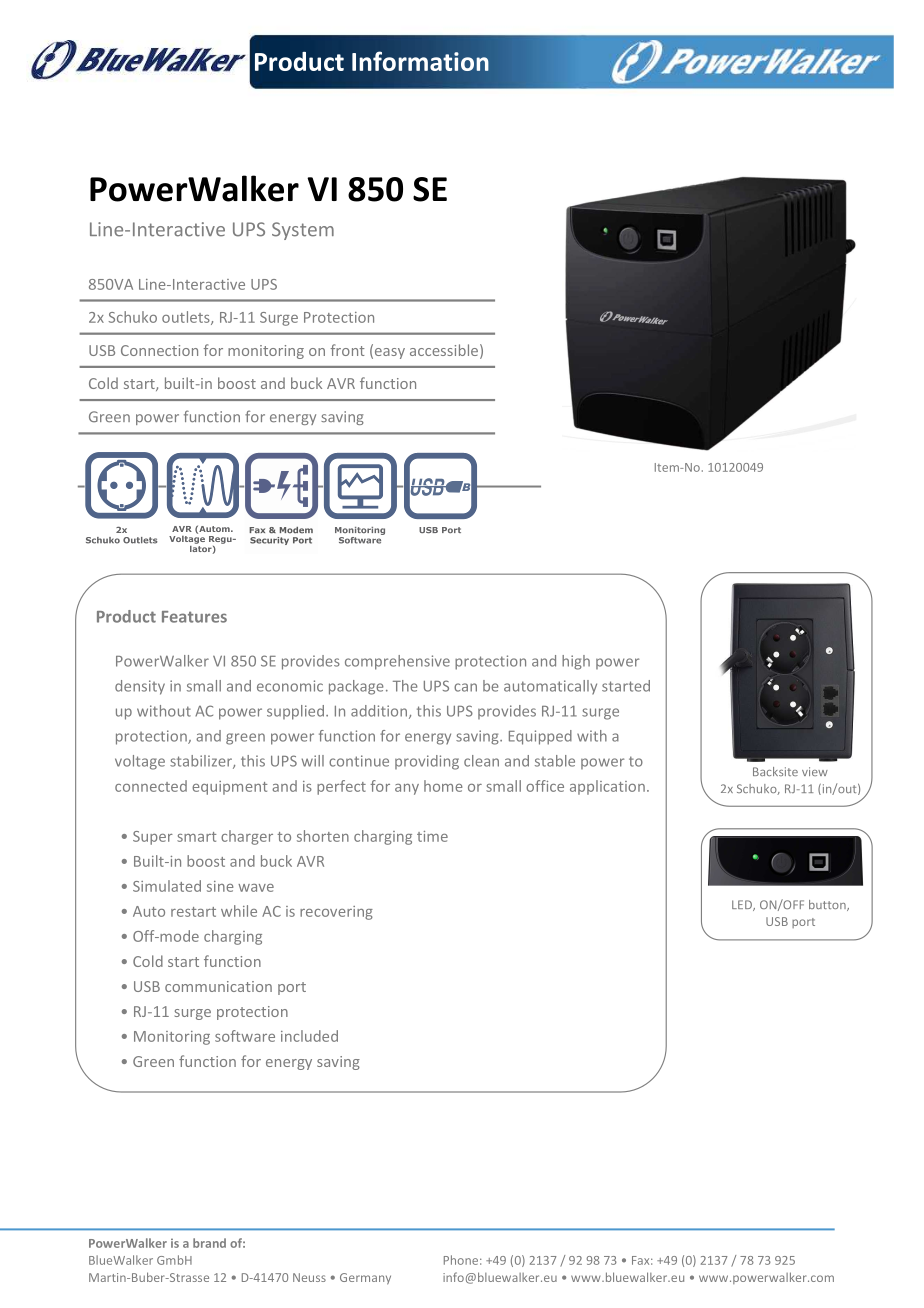 This image has width=924, height=1308. Describe the element at coordinates (209, 1243) in the image. I see `brand` at that location.
